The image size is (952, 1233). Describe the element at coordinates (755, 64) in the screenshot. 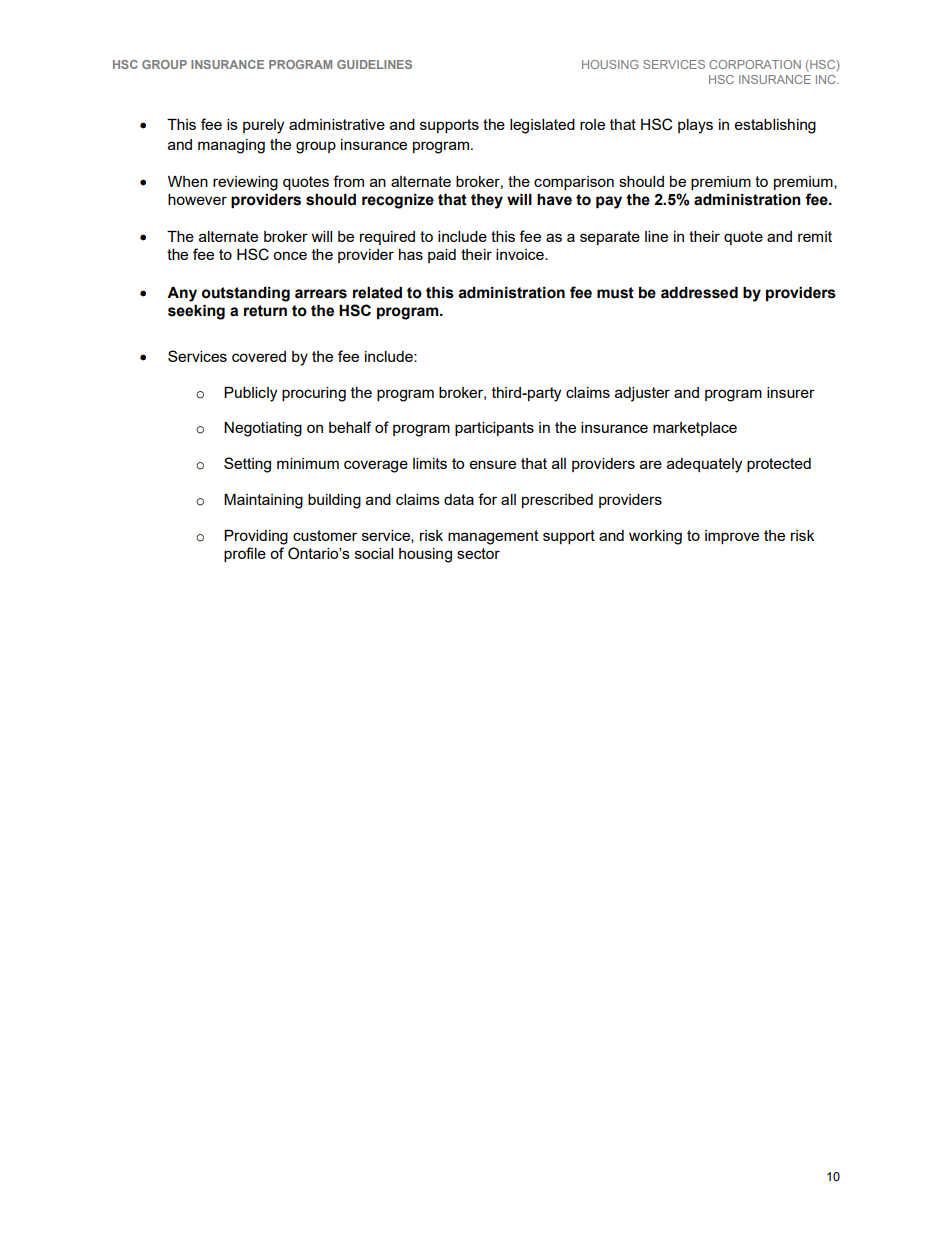

I see `CORPORATION` at that location.
